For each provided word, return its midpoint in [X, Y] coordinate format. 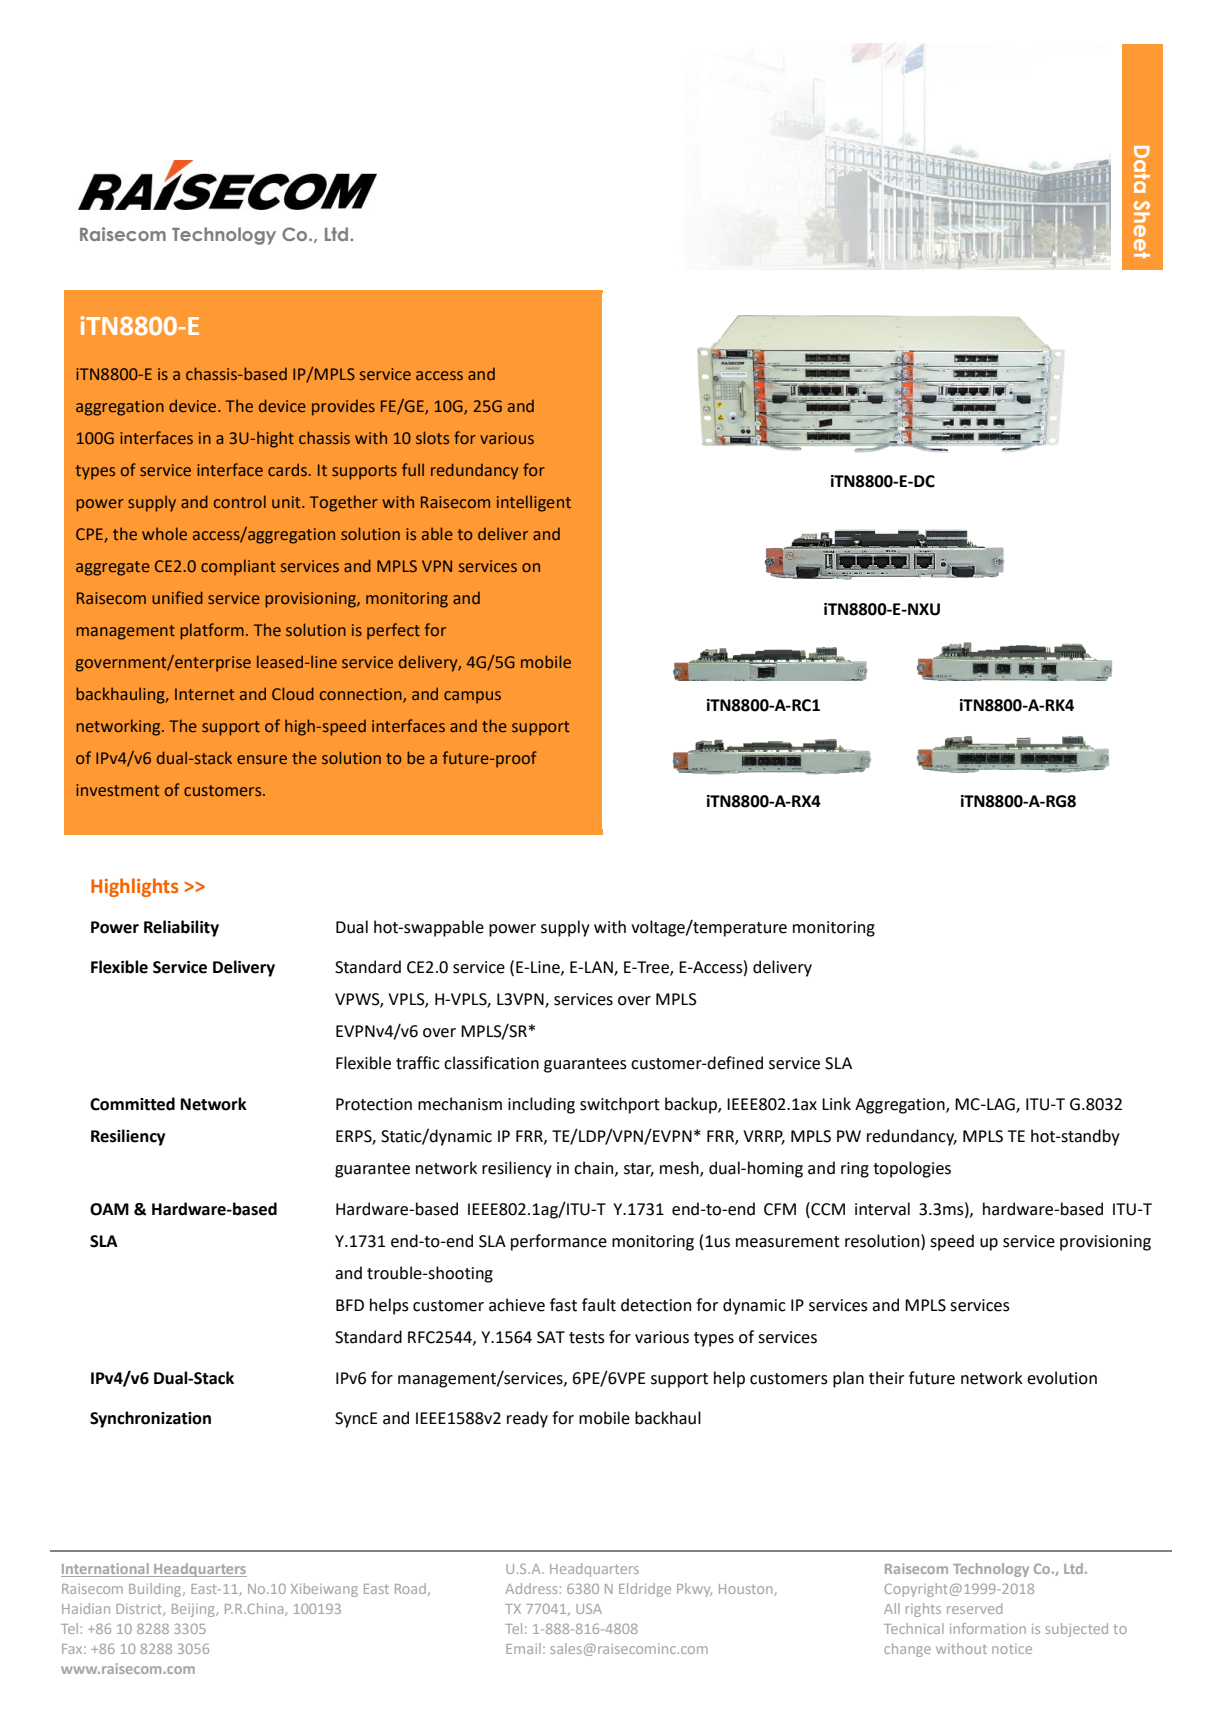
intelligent [534, 503]
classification [491, 1063]
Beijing [194, 1610]
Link [836, 1103]
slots [432, 437]
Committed [132, 1104]
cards [287, 469]
